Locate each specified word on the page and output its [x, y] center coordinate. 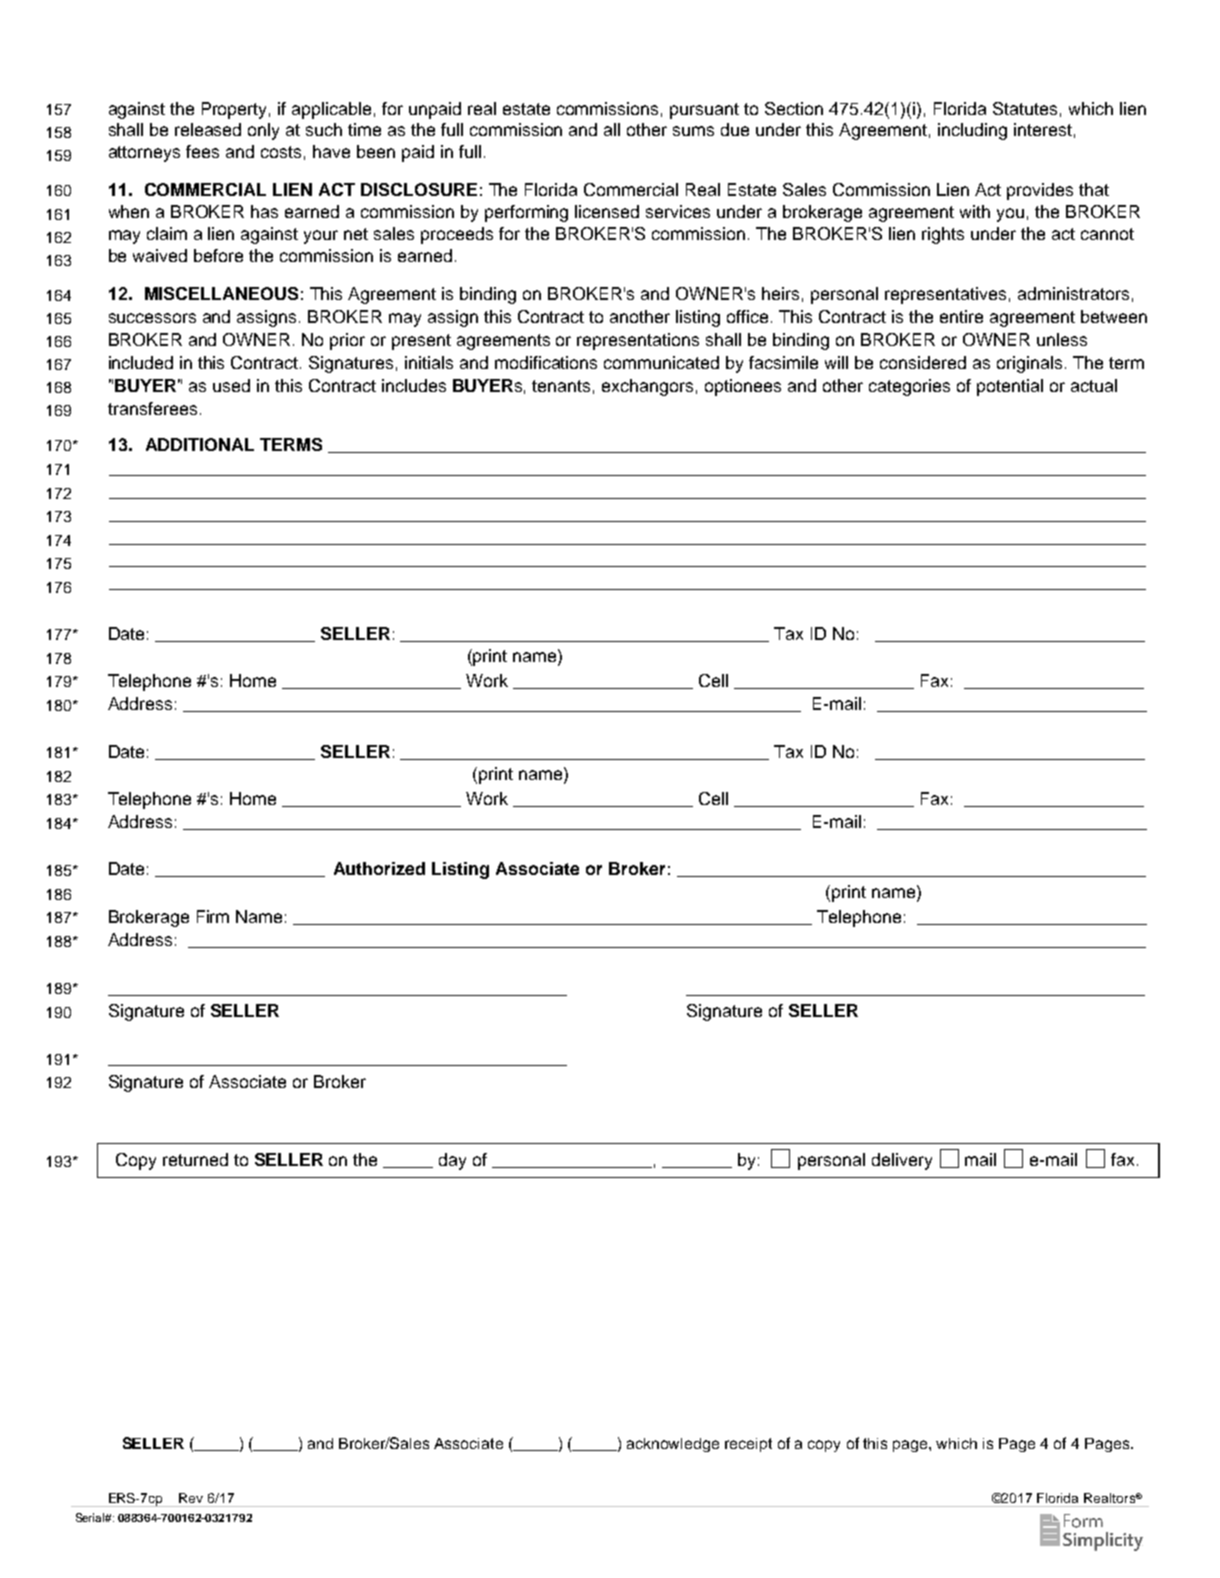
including [972, 131]
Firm [213, 916]
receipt [748, 1445]
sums [693, 131]
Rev [191, 1498]
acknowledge [673, 1445]
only [263, 131]
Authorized [379, 868]
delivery [902, 1161]
